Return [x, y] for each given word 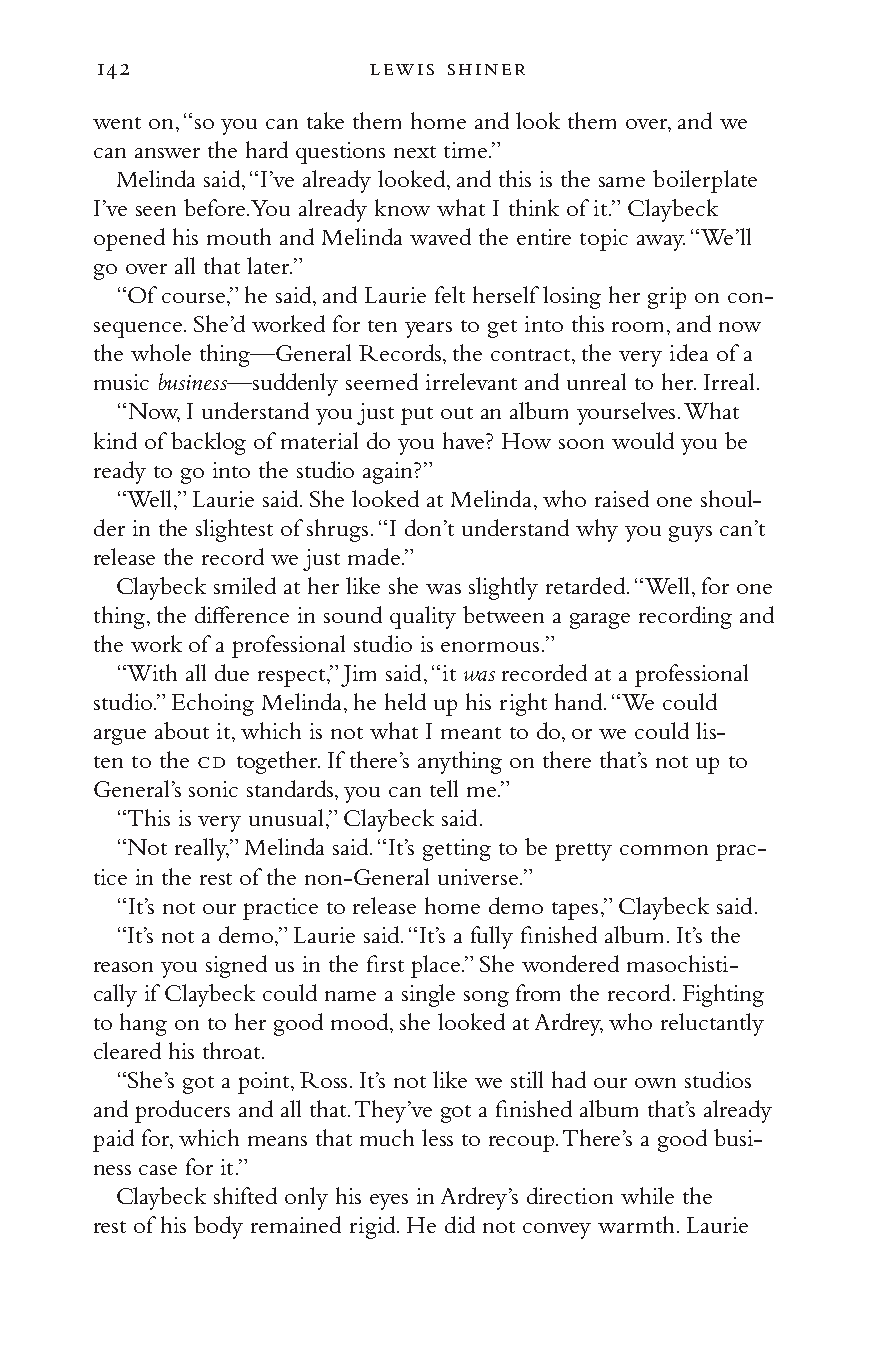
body [218, 1227]
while [647, 1195]
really [202, 849]
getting [457, 850]
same [622, 182]
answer [167, 153]
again [389, 473]
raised [622, 498]
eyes [389, 1202]
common [664, 850]
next [415, 152]
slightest [234, 530]
